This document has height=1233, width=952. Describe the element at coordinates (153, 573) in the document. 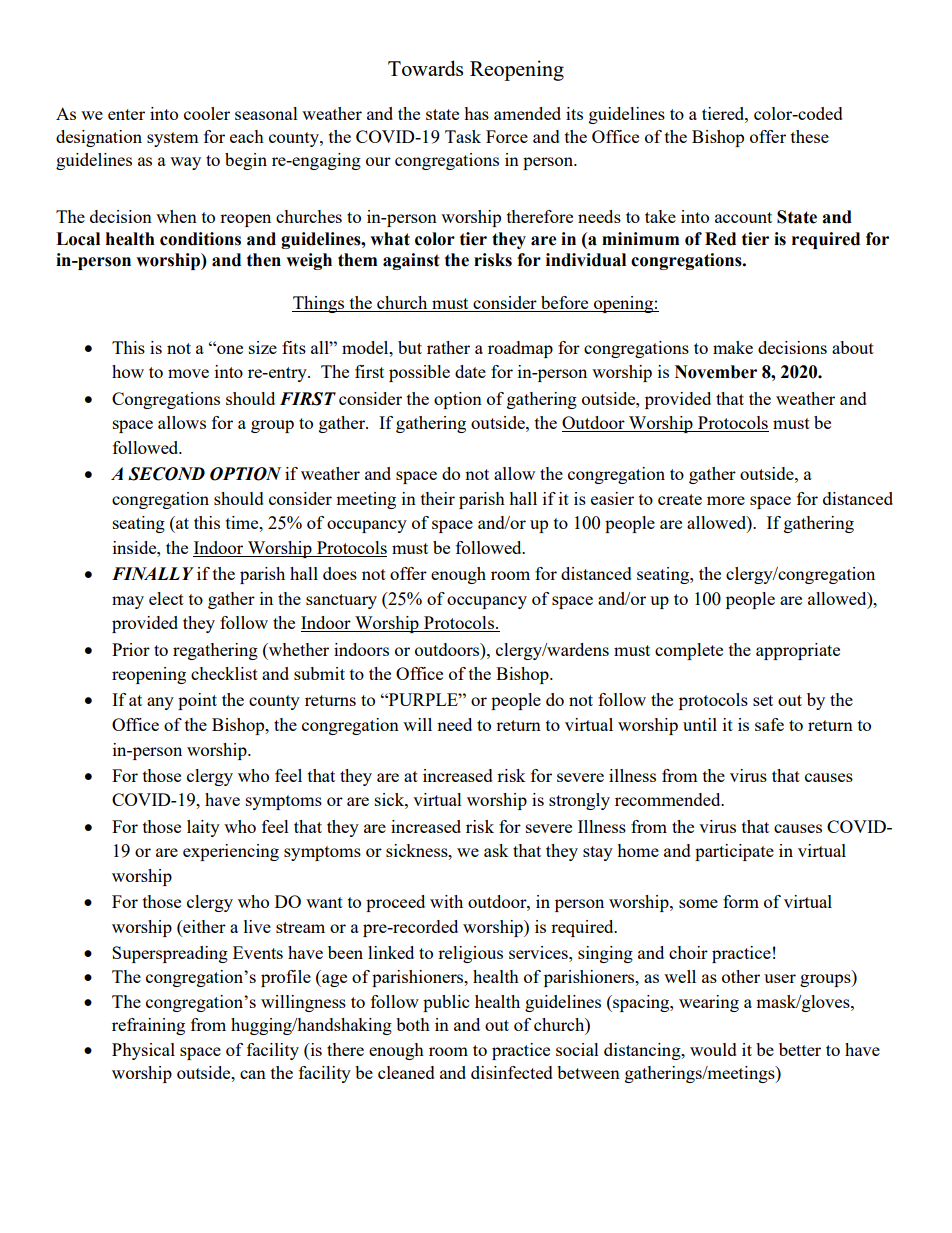

I see `FINALLY` at that location.
